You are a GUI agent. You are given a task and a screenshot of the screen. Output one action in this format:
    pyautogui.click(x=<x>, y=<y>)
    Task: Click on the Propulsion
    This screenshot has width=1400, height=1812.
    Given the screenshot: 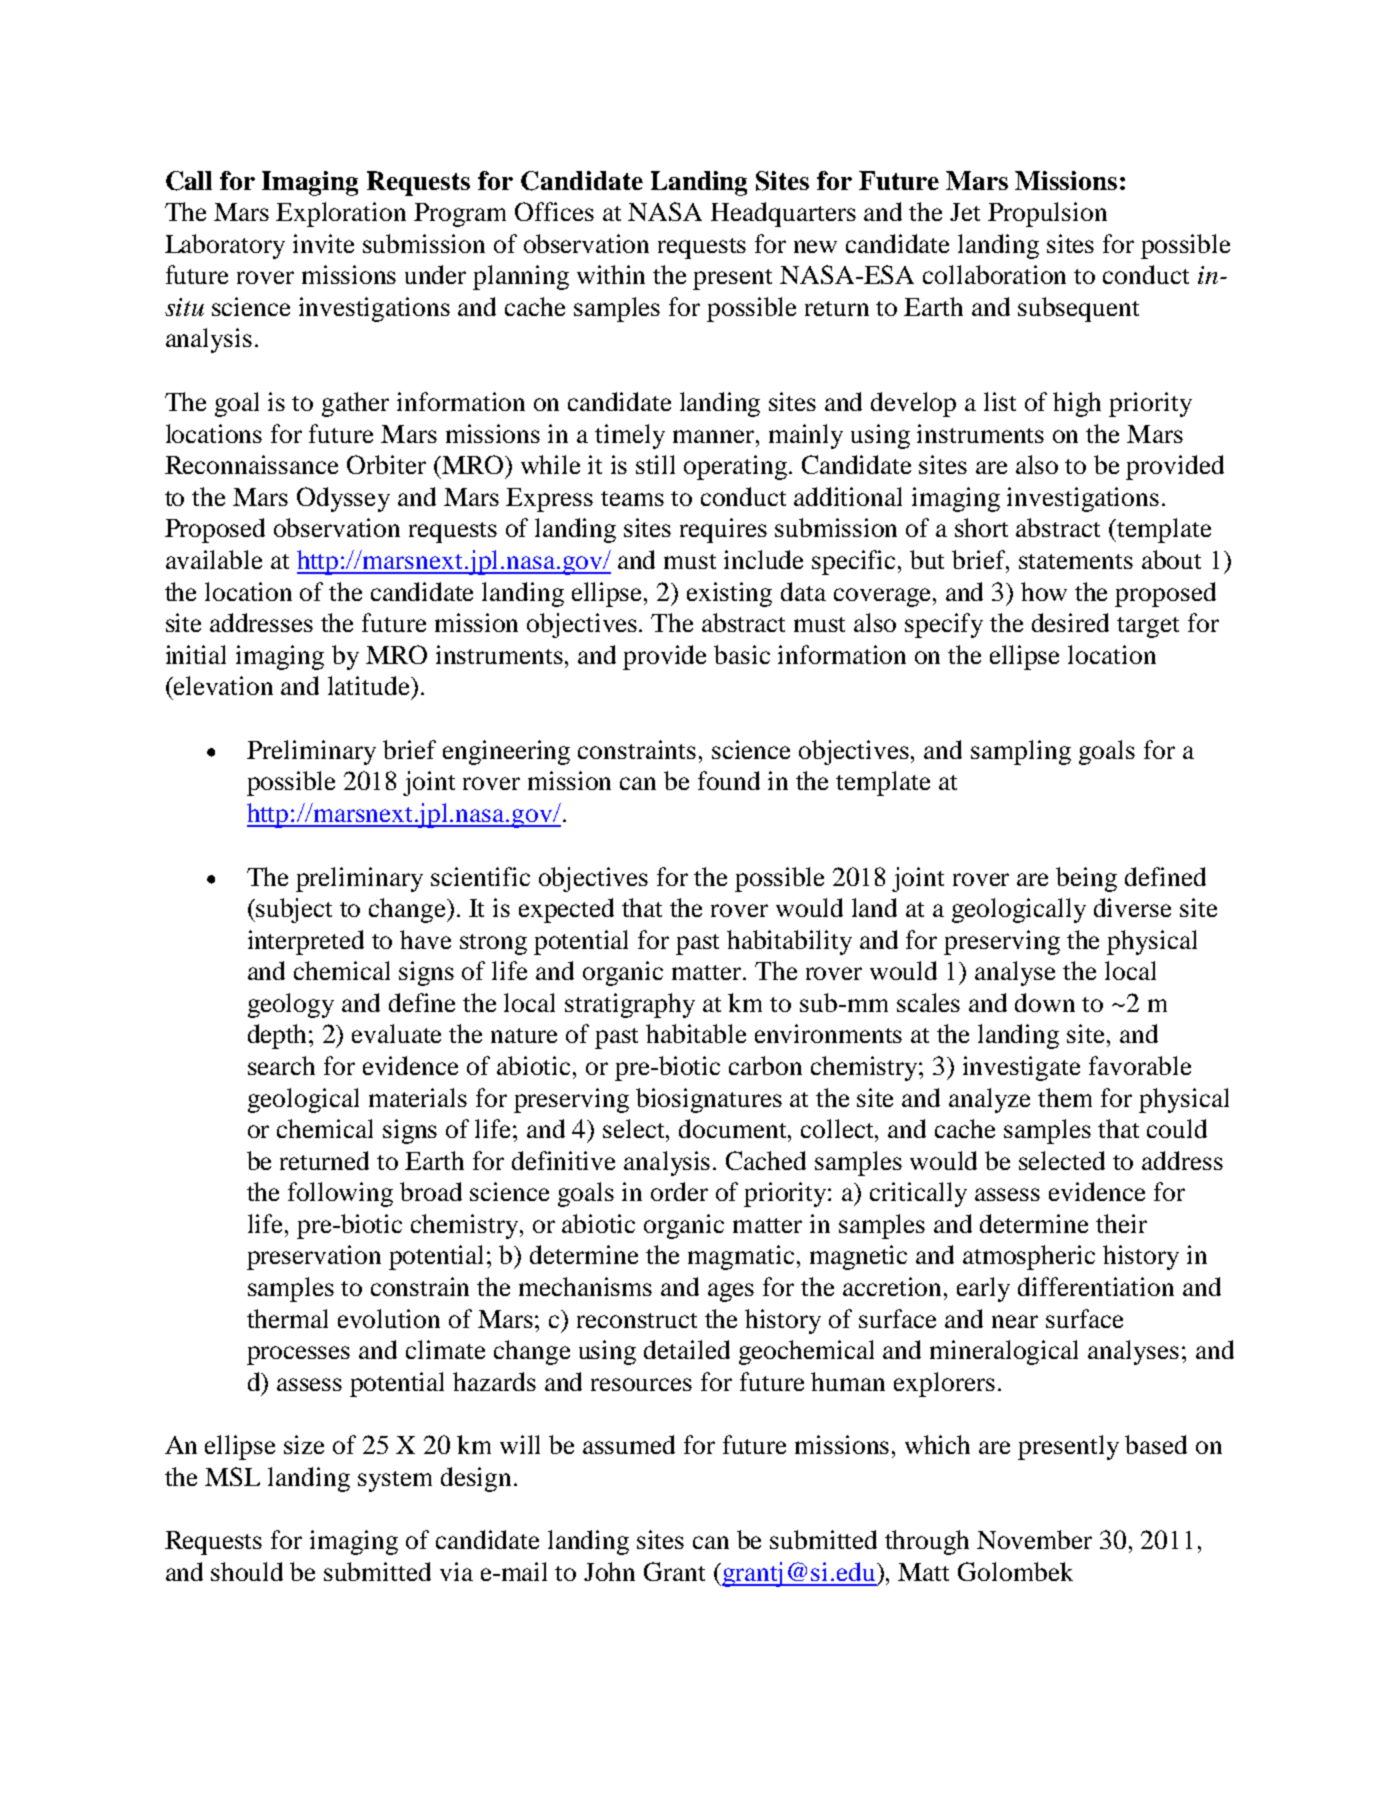 What is the action you would take?
    pyautogui.click(x=1047, y=214)
